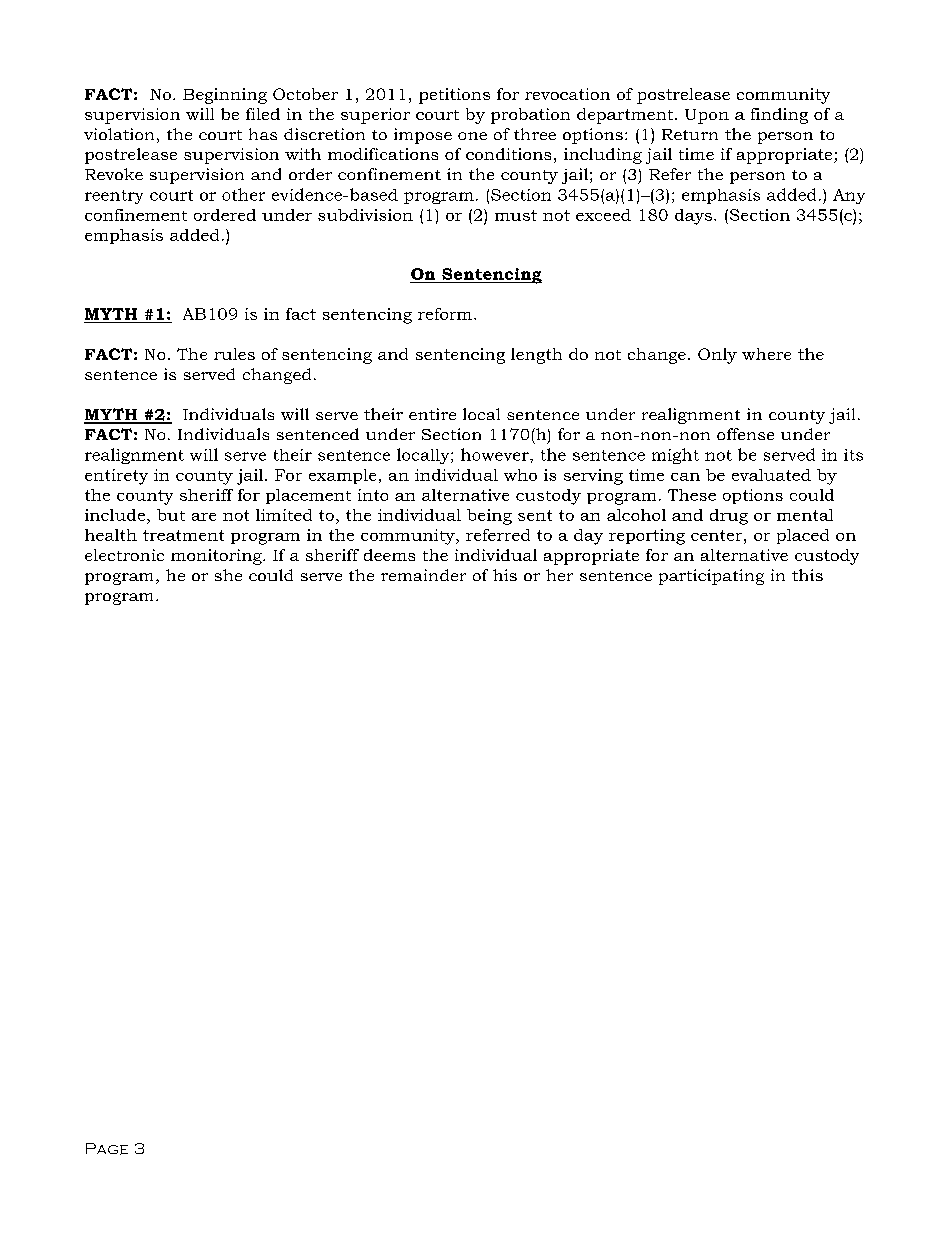 The image size is (952, 1233). I want to click on Page, so click(107, 1149).
